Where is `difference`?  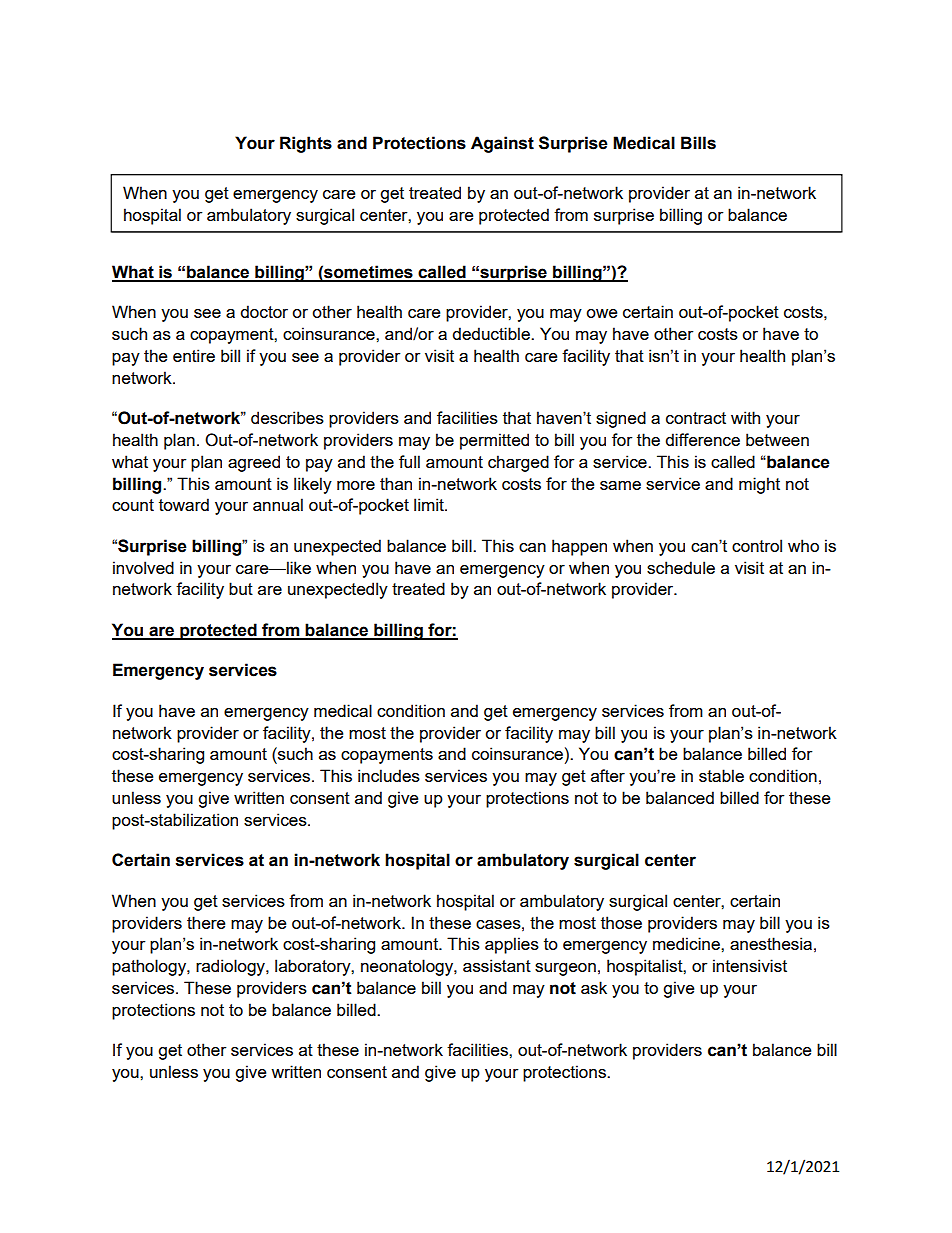 difference is located at coordinates (702, 439).
